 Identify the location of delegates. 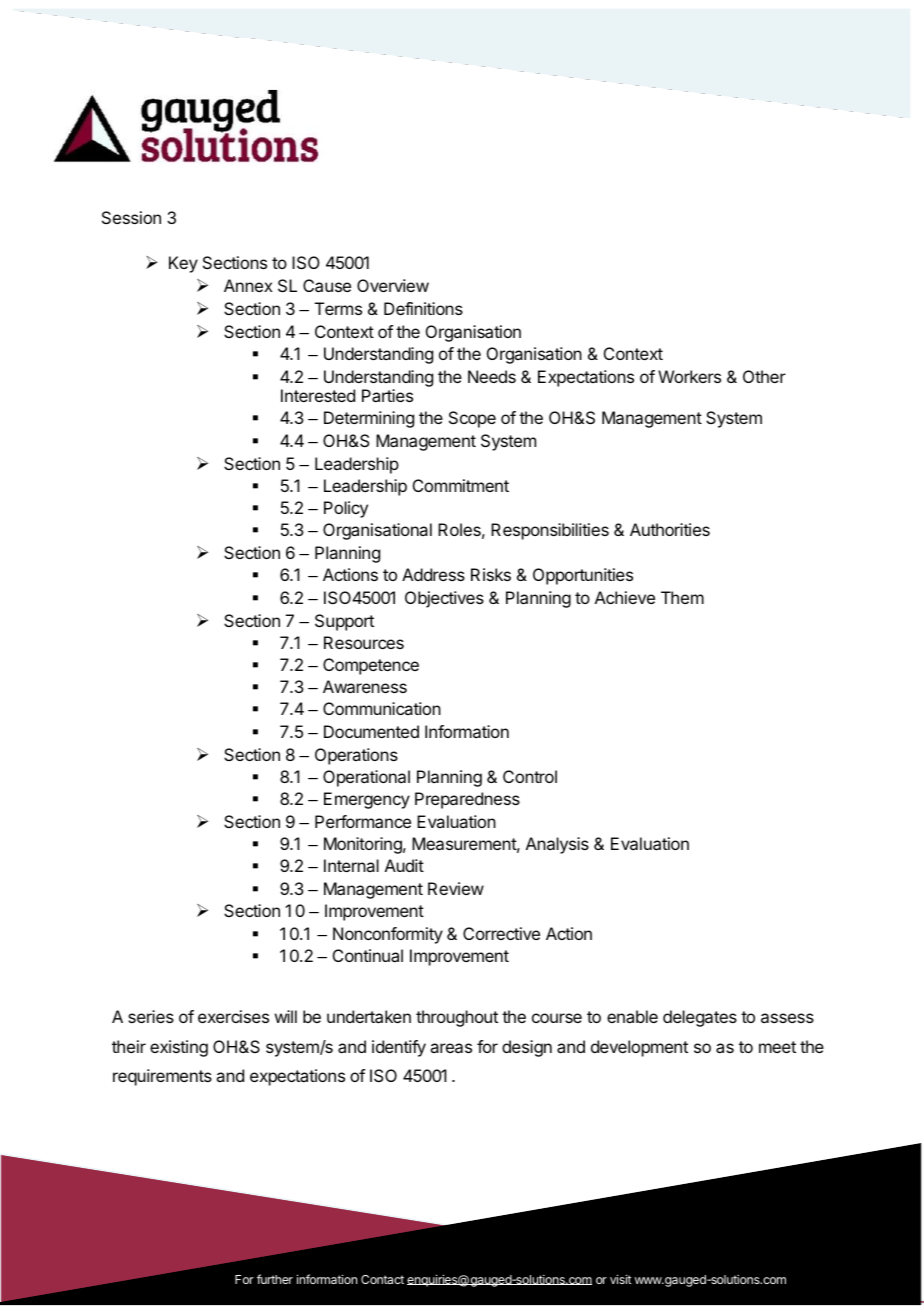
(700, 1018).
